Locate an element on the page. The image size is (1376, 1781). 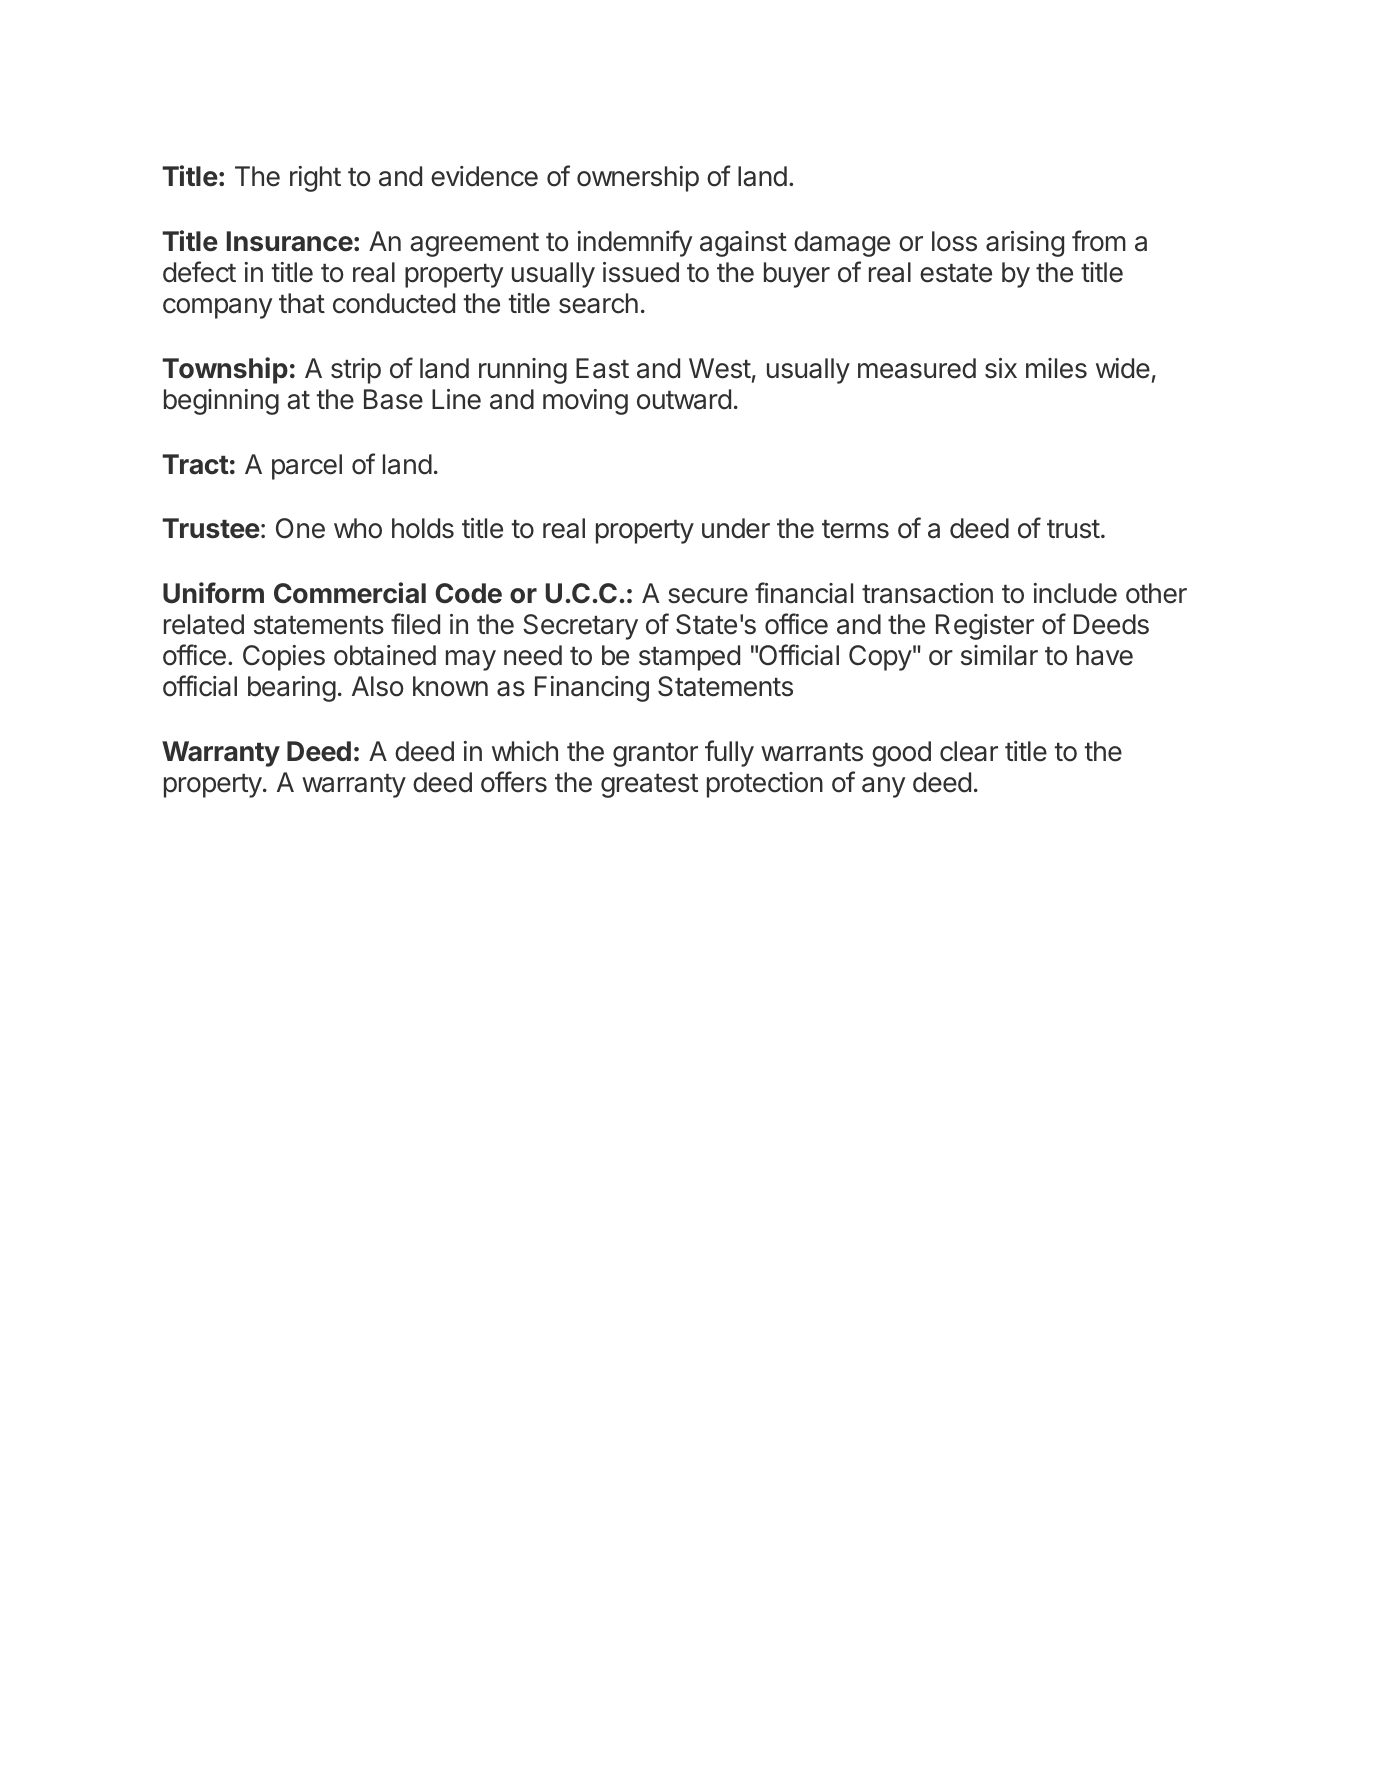
West is located at coordinates (720, 368).
